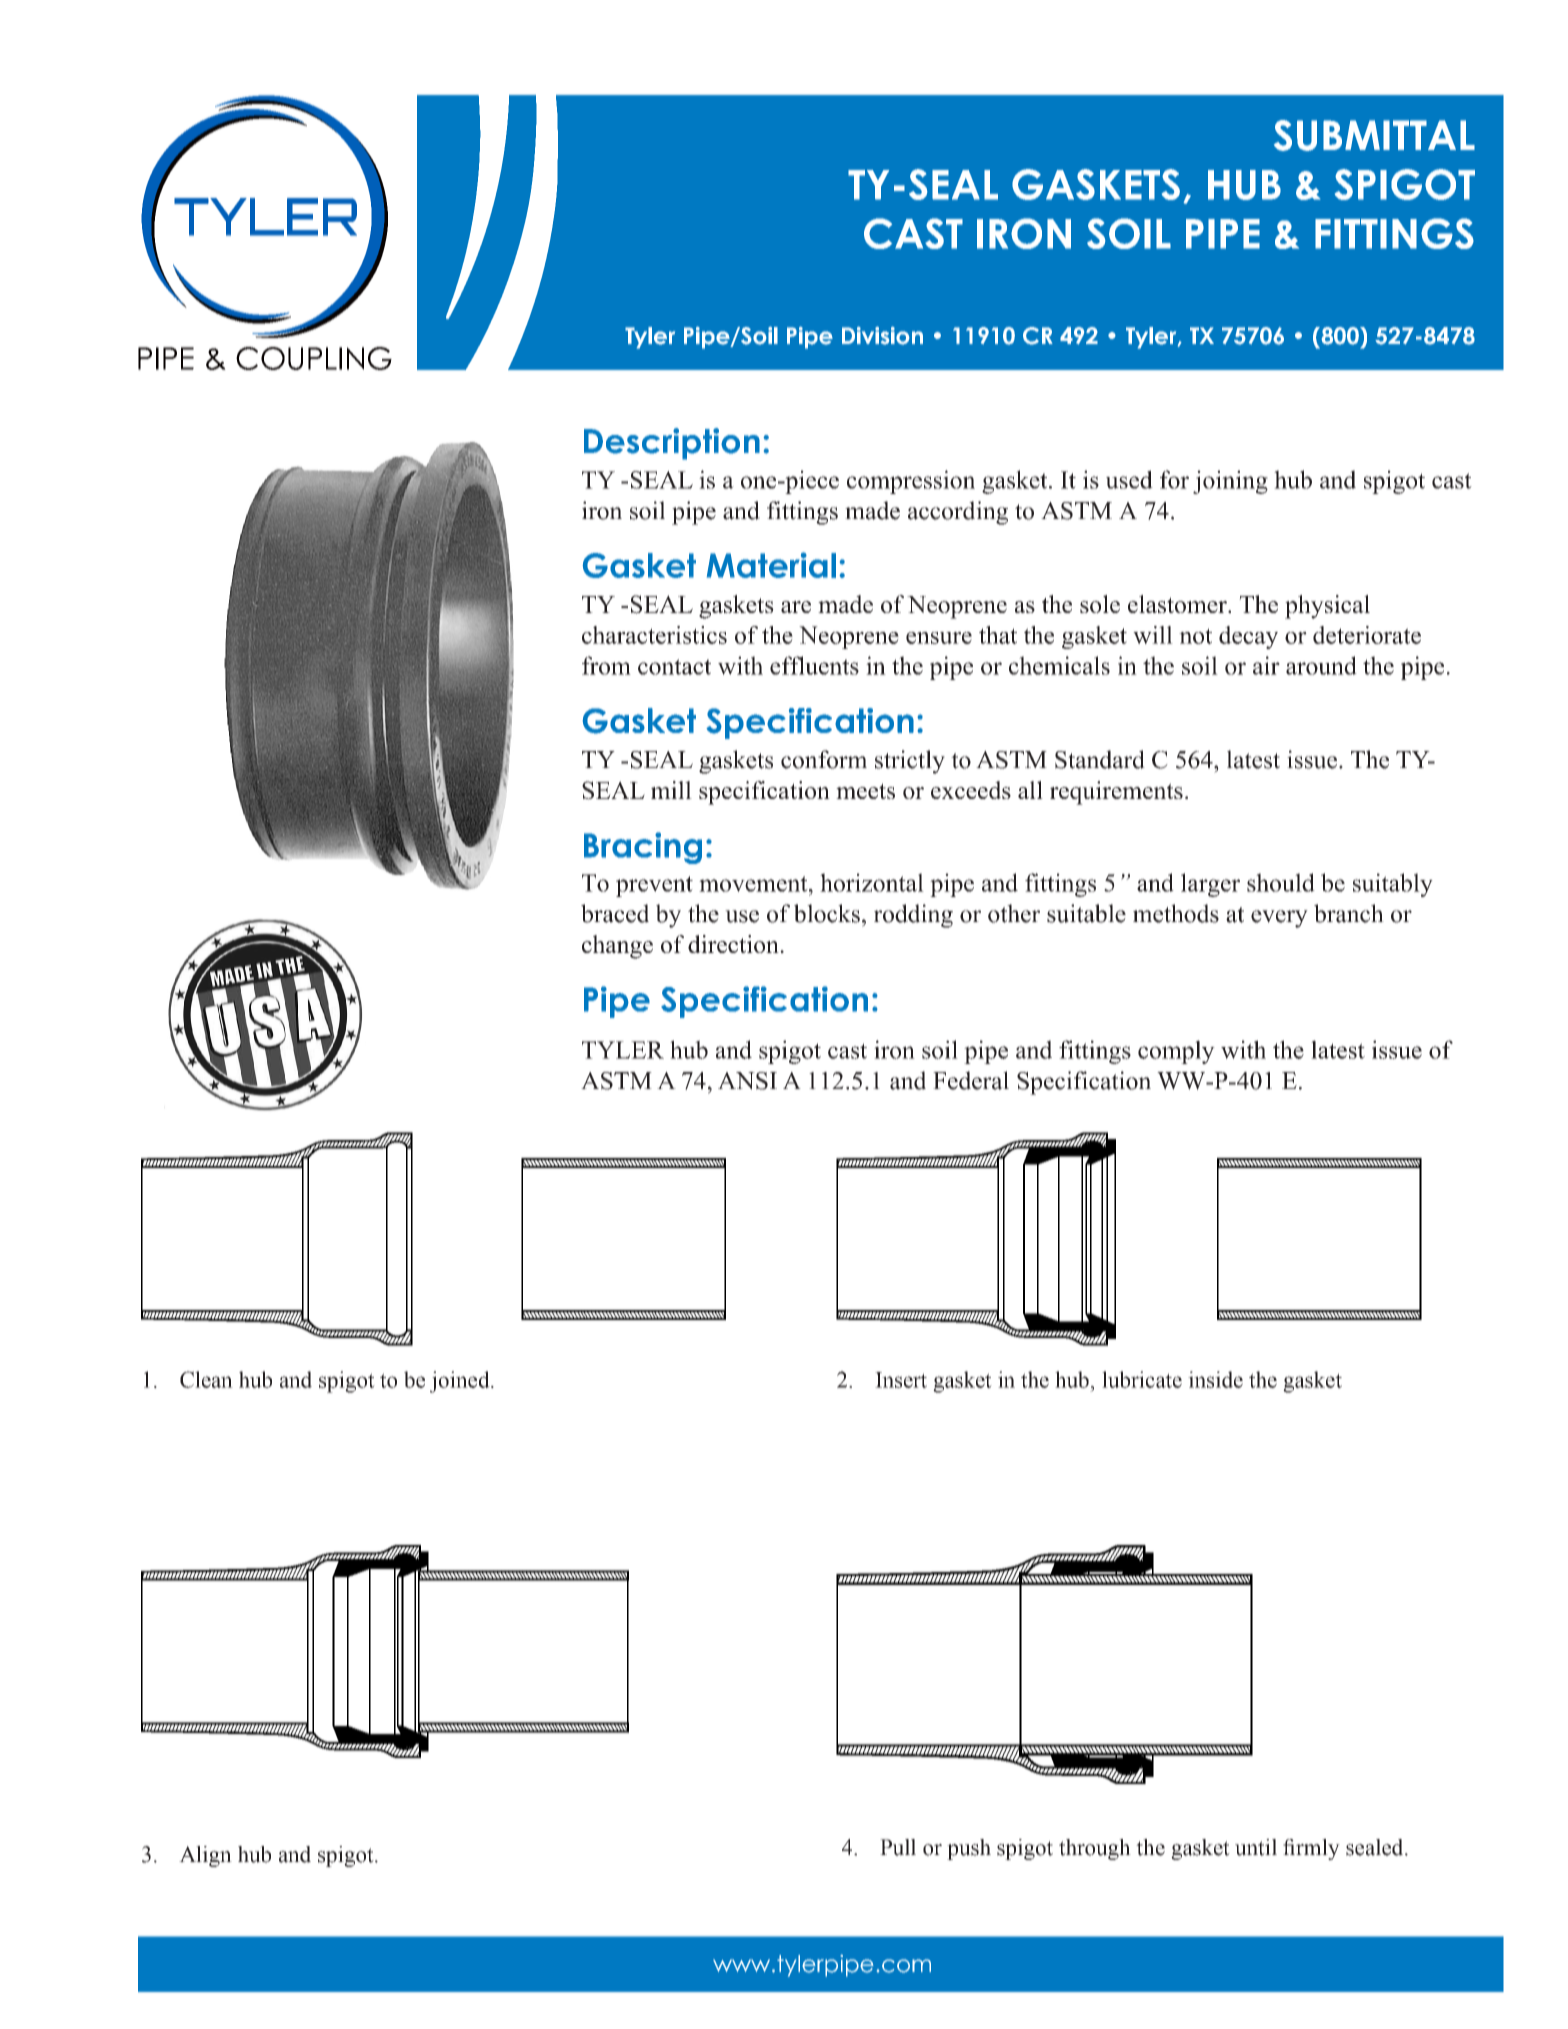 This document has width=1568, height=2029. Describe the element at coordinates (461, 1382) in the document. I see `joined` at that location.
